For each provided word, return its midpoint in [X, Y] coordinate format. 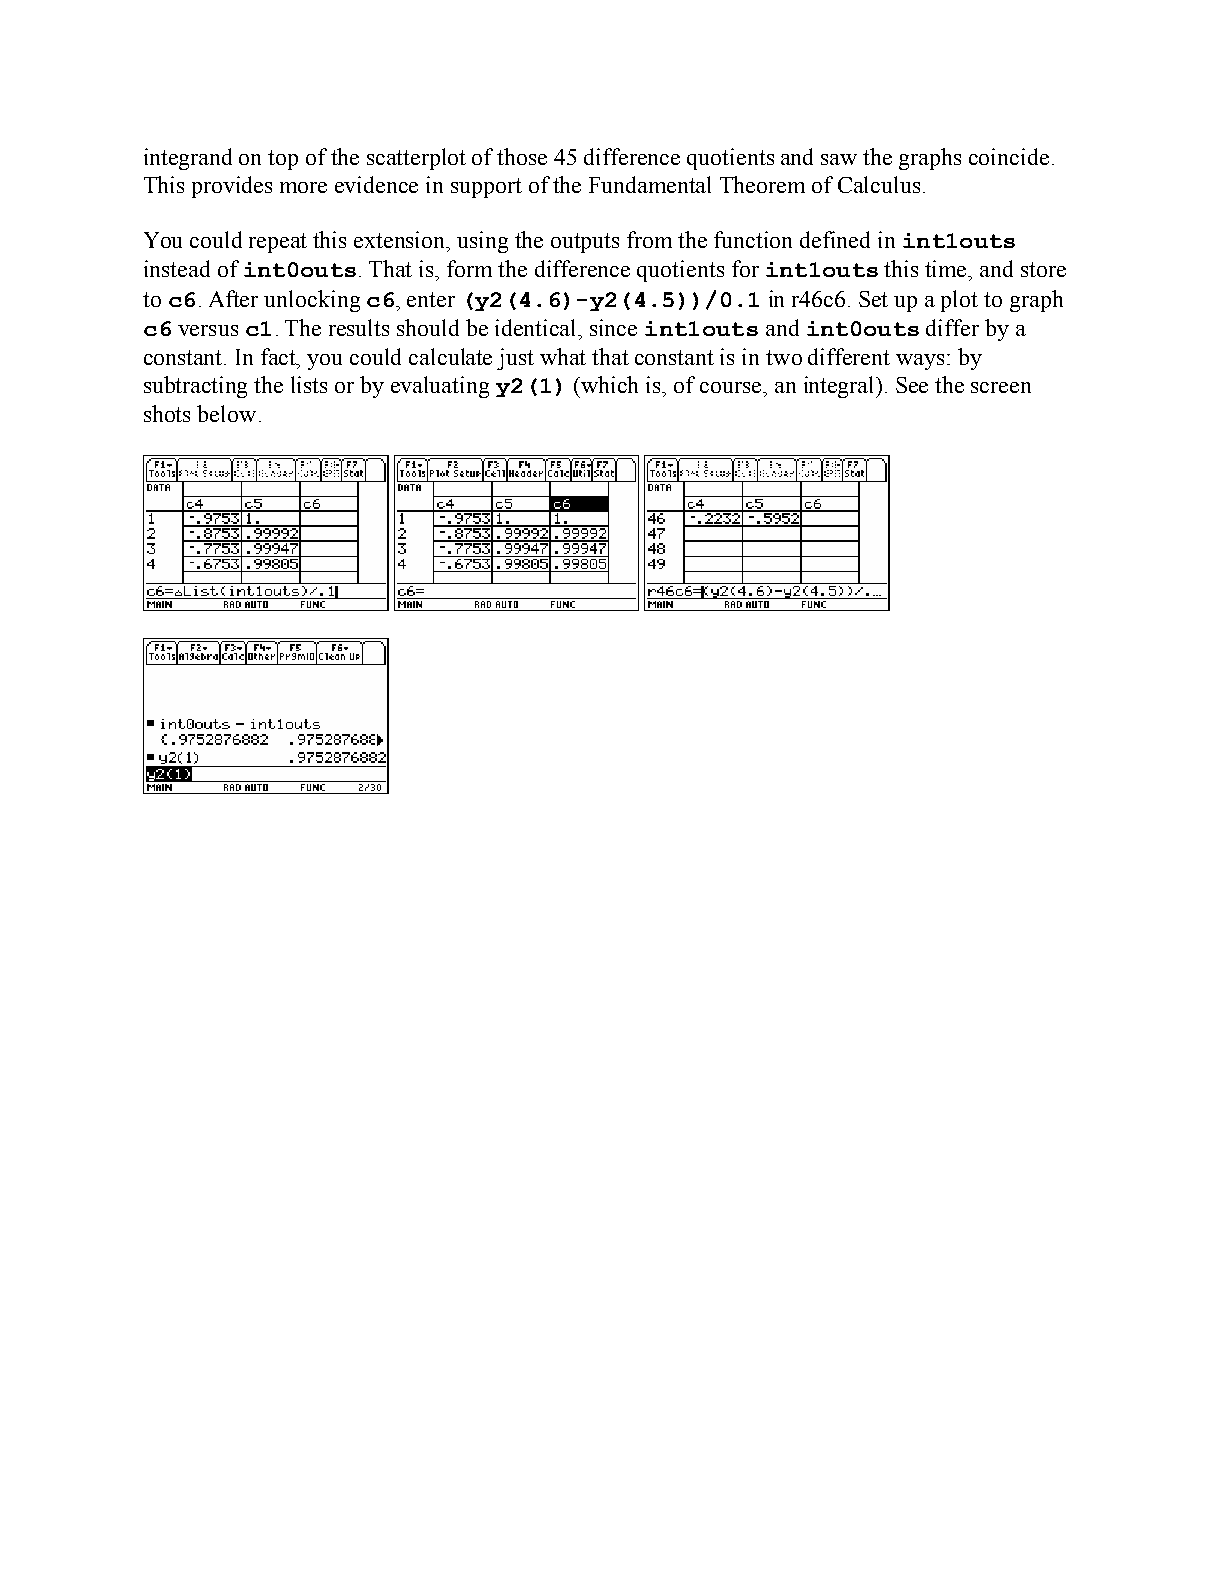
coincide [1009, 156]
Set [873, 299]
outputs [585, 243]
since [613, 327]
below [226, 413]
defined [835, 239]
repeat [278, 243]
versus [208, 330]
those [522, 156]
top [283, 160]
